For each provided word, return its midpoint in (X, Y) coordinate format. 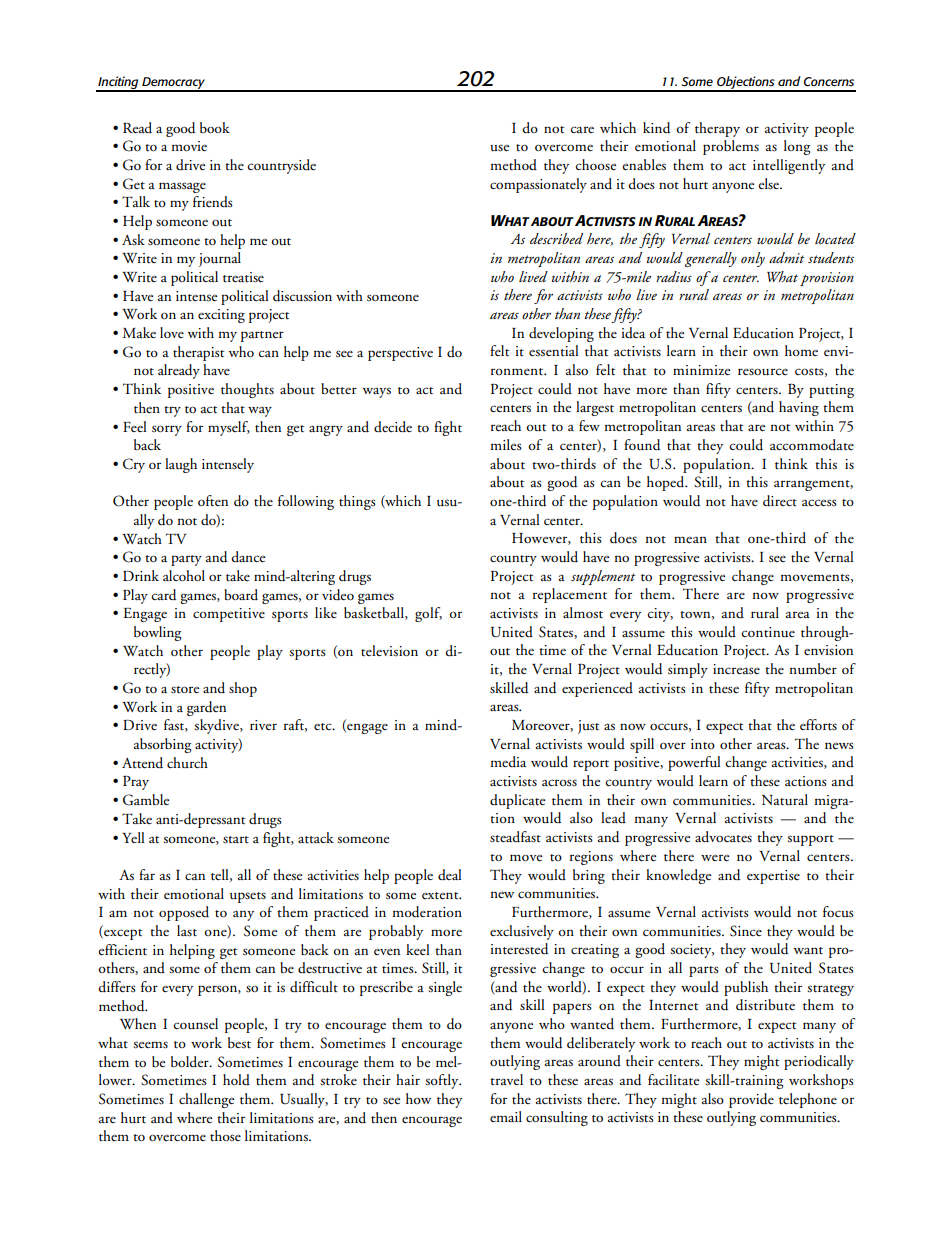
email (506, 1116)
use (499, 148)
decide (393, 427)
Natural (785, 800)
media (508, 762)
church (187, 762)
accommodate (812, 445)
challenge (206, 1100)
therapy (717, 129)
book (215, 128)
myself (229, 428)
